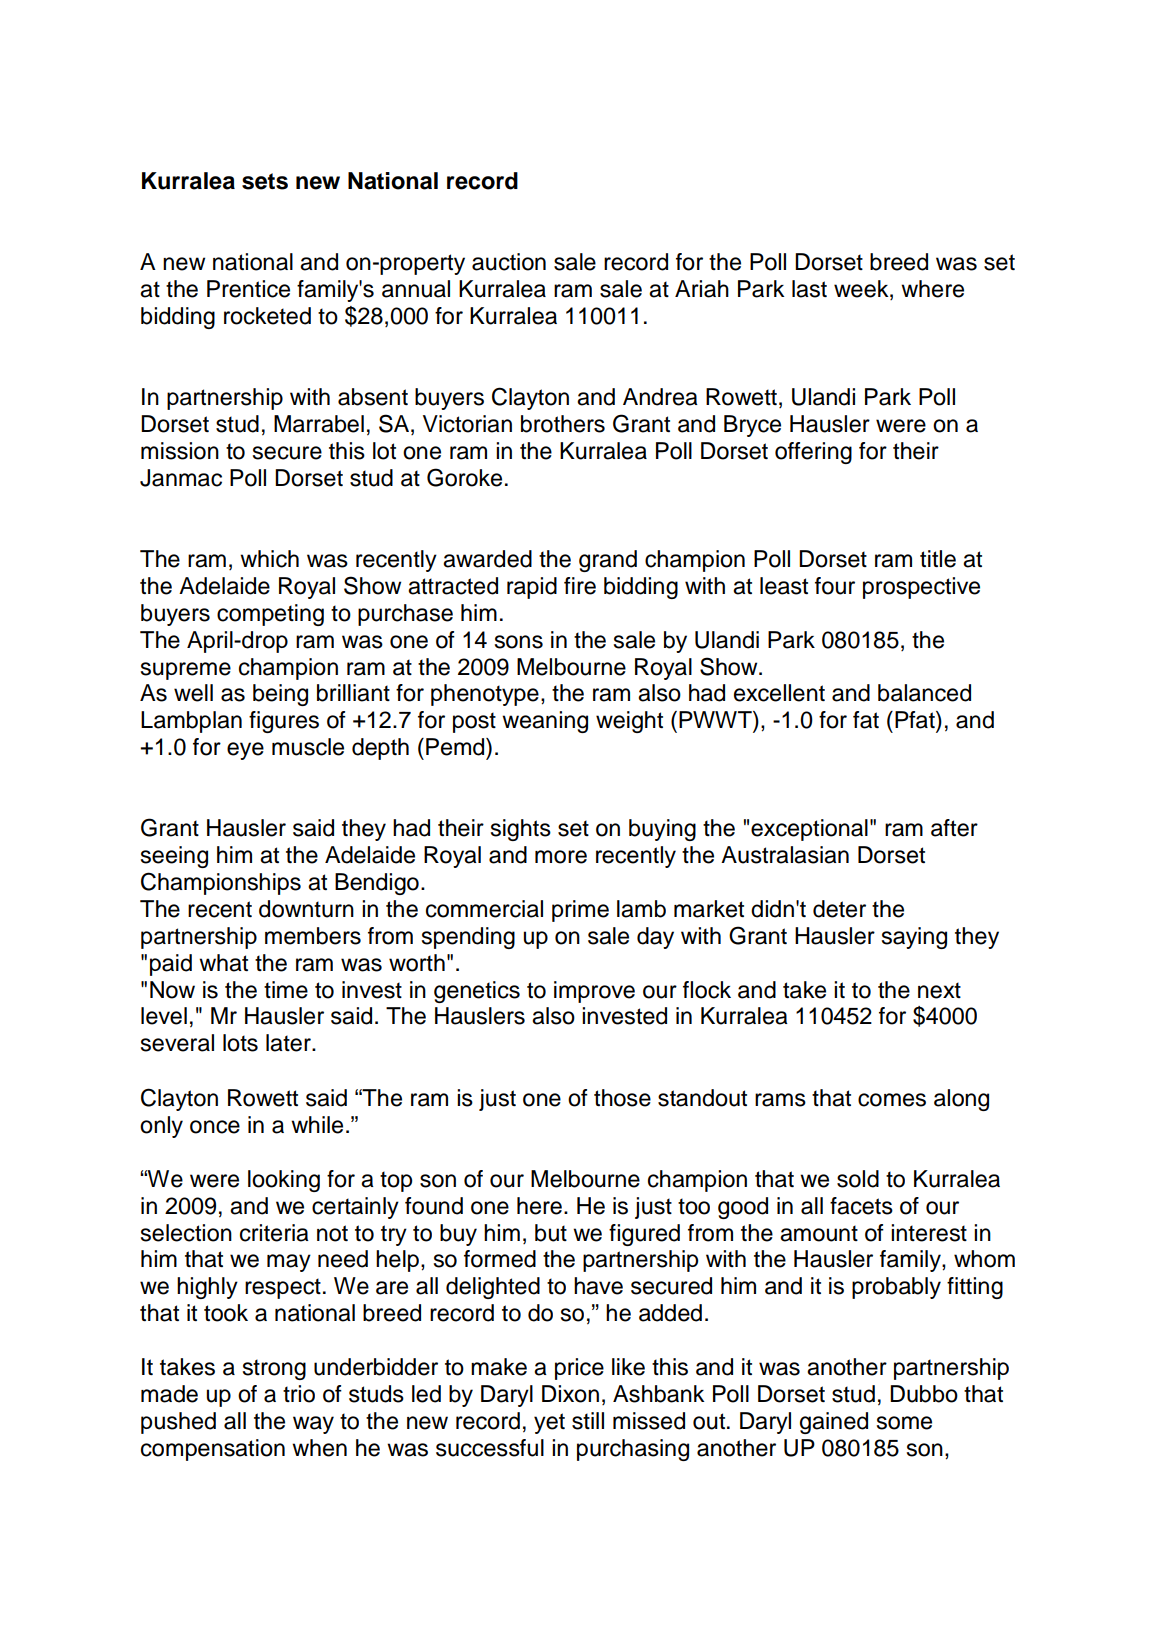 The width and height of the screenshot is (1160, 1641). What do you see at coordinates (904, 1423) in the screenshot?
I see `some` at bounding box center [904, 1423].
